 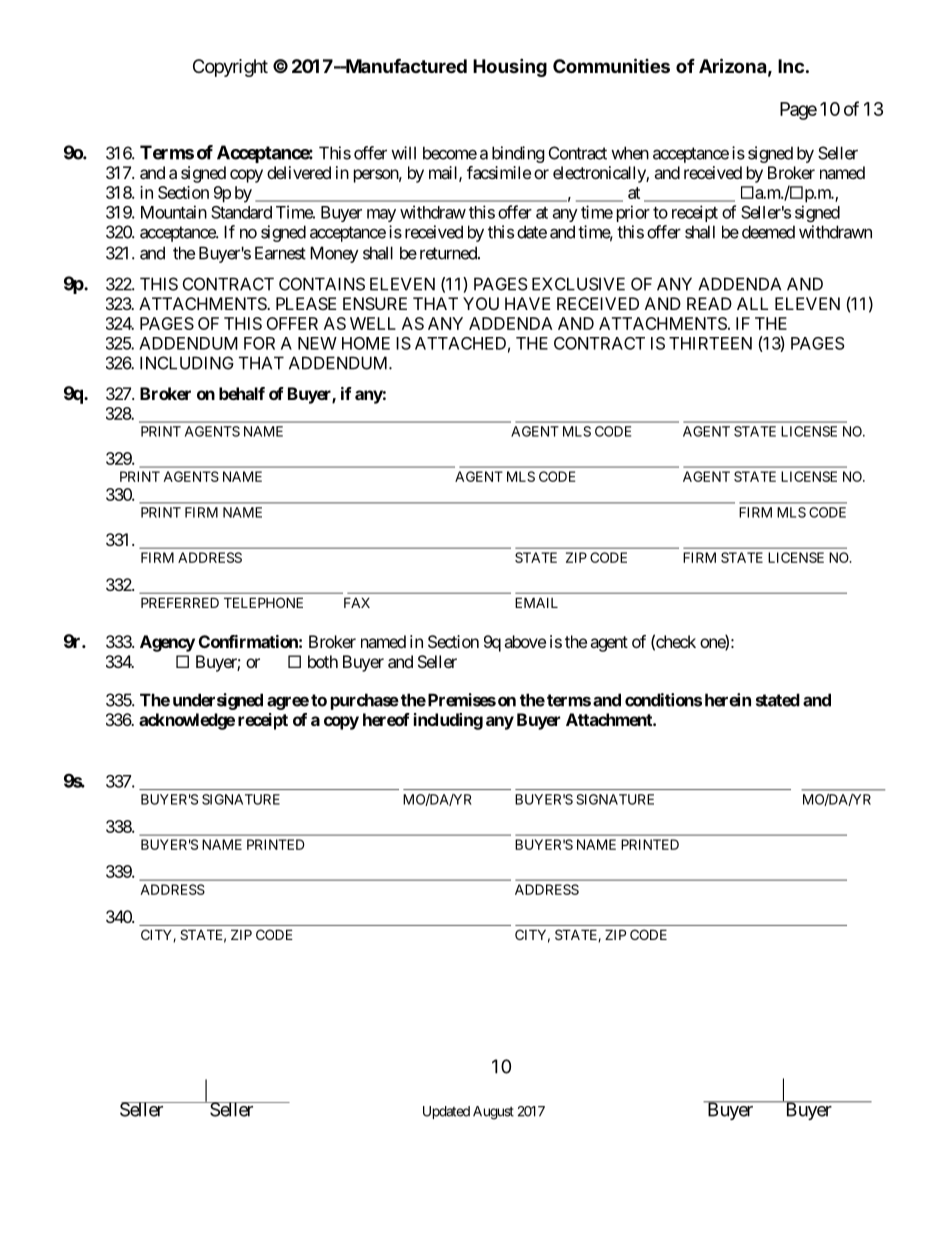 What do you see at coordinates (709, 303) in the document?
I see `READ` at bounding box center [709, 303].
